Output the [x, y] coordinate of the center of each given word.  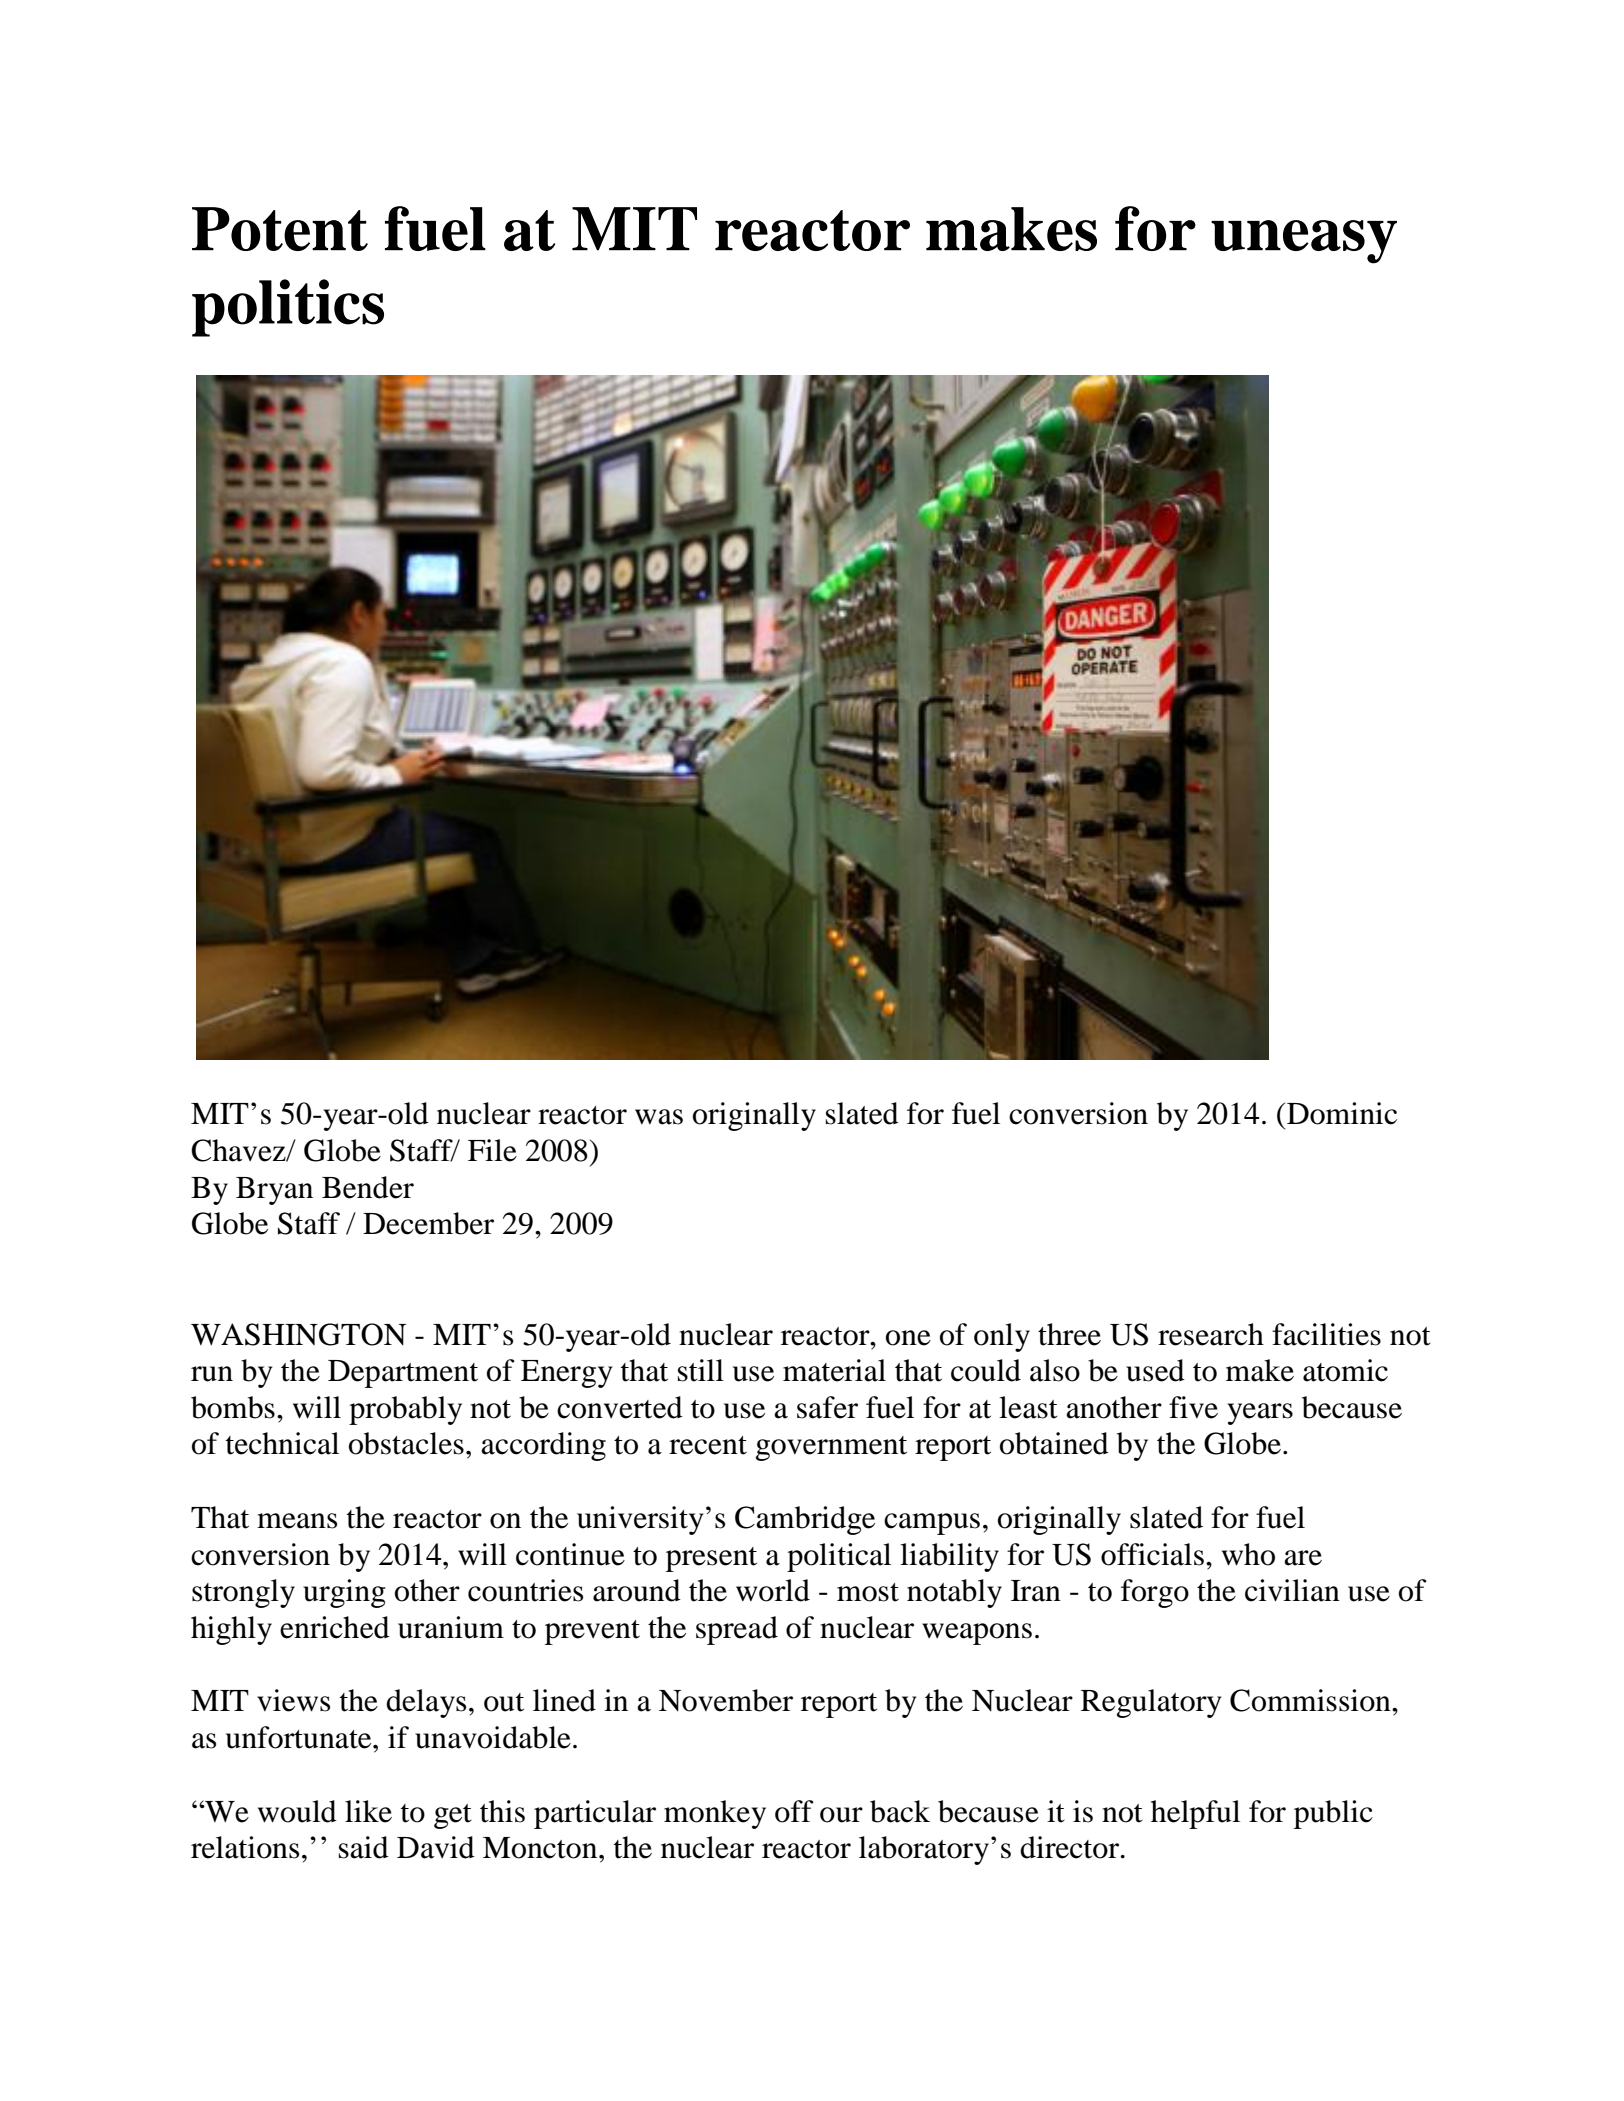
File [492, 1150]
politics [288, 308]
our [841, 1815]
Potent [280, 229]
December [428, 1223]
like [368, 1811]
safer [827, 1407]
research [1211, 1334]
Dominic [1342, 1113]
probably [405, 1410]
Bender [368, 1187]
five [1193, 1407]
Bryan [274, 1191]
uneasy [1304, 242]
